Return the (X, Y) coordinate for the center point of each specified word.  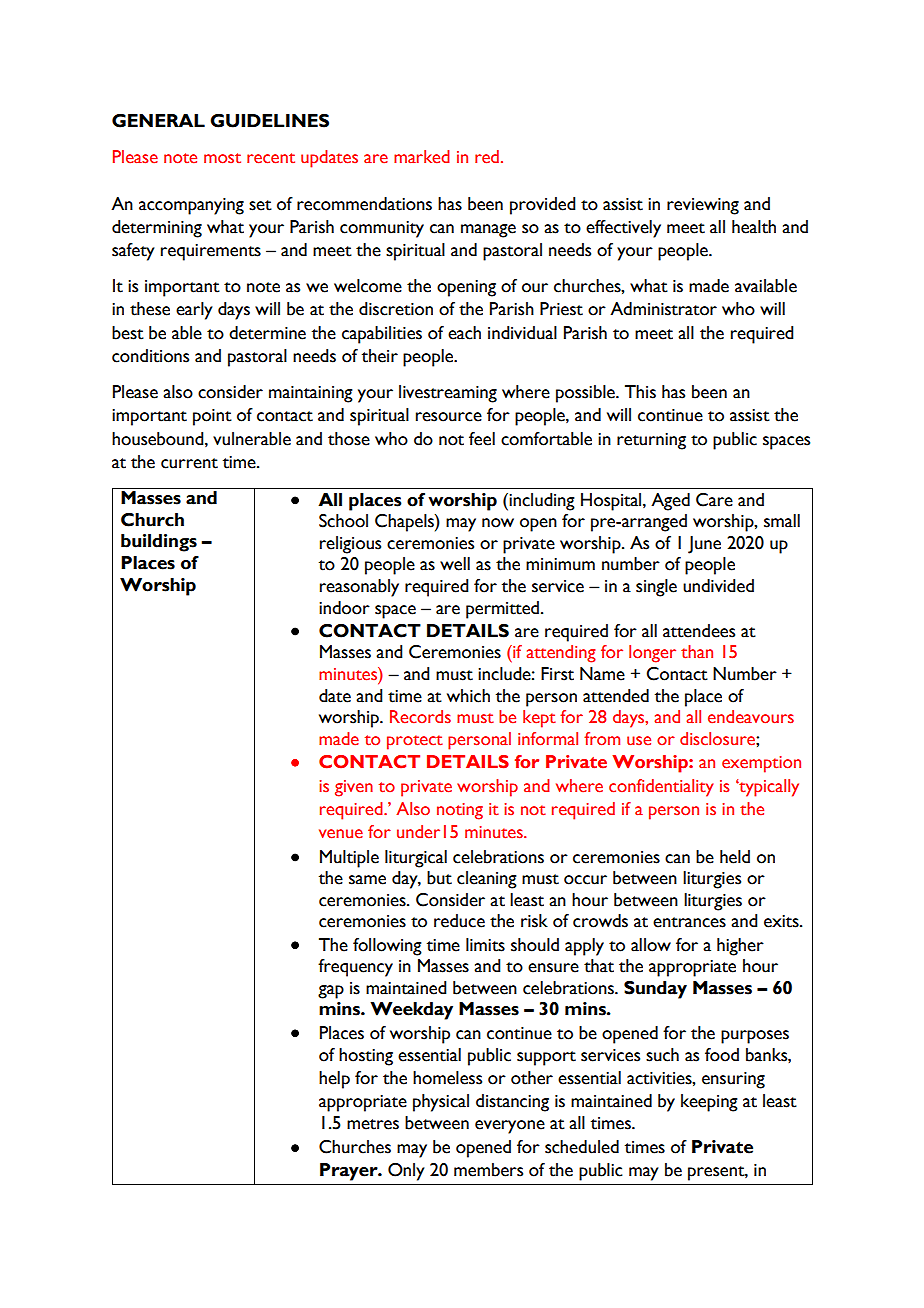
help (334, 1080)
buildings (159, 543)
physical (441, 1103)
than (697, 652)
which (468, 696)
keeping (709, 1103)
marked (422, 157)
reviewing (703, 206)
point (212, 417)
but (439, 878)
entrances (689, 922)
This (640, 392)
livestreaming (448, 394)
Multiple (349, 859)
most (222, 158)
